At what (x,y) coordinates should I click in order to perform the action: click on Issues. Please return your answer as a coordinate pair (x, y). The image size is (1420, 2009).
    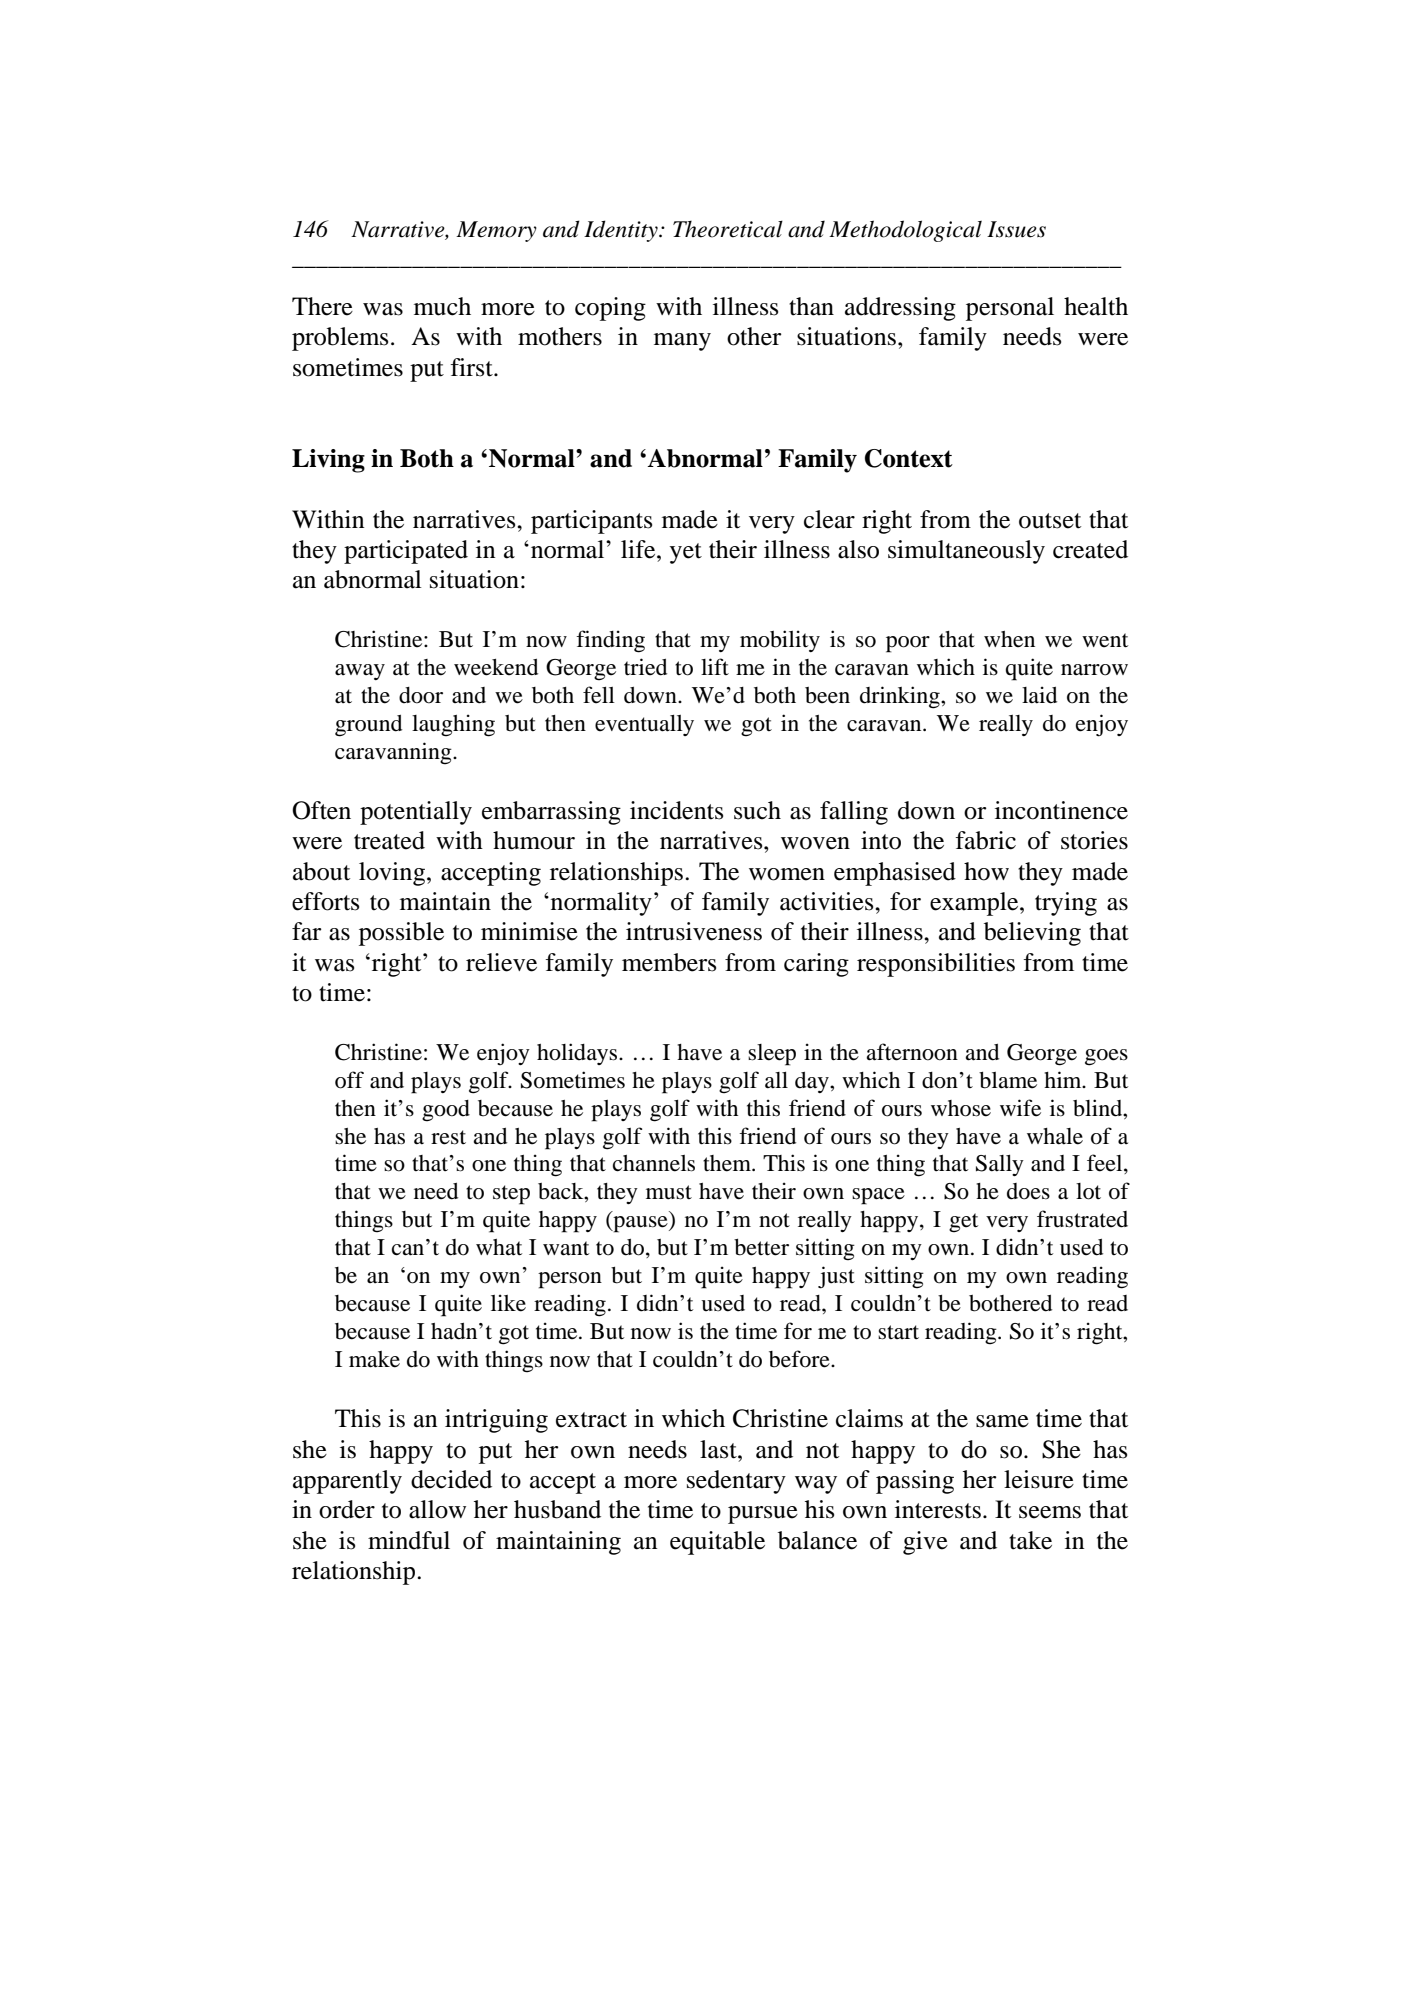
    Looking at the image, I should click on (1016, 229).
